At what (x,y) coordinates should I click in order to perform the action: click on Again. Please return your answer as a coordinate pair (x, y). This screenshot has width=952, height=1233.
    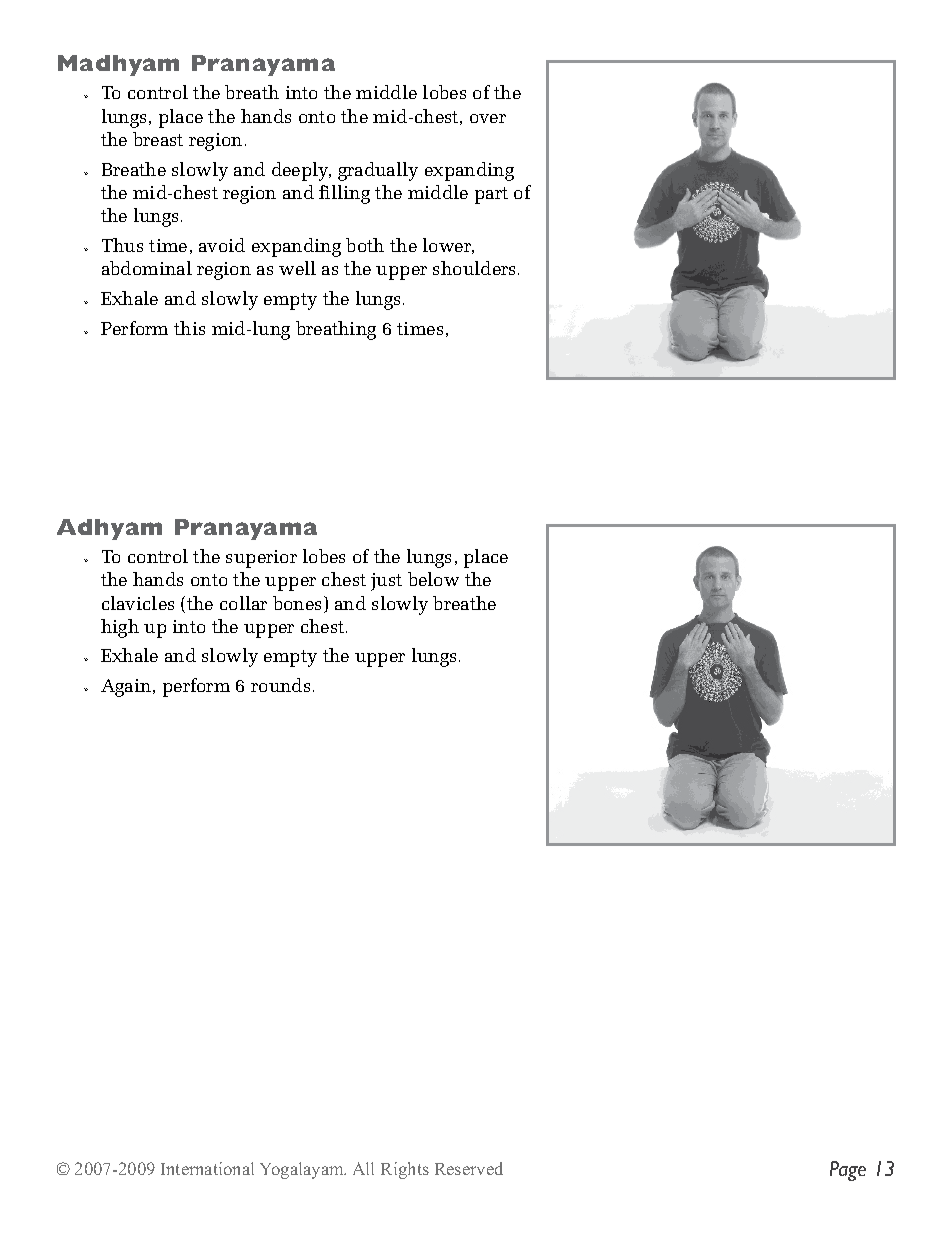
    Looking at the image, I should click on (127, 688).
